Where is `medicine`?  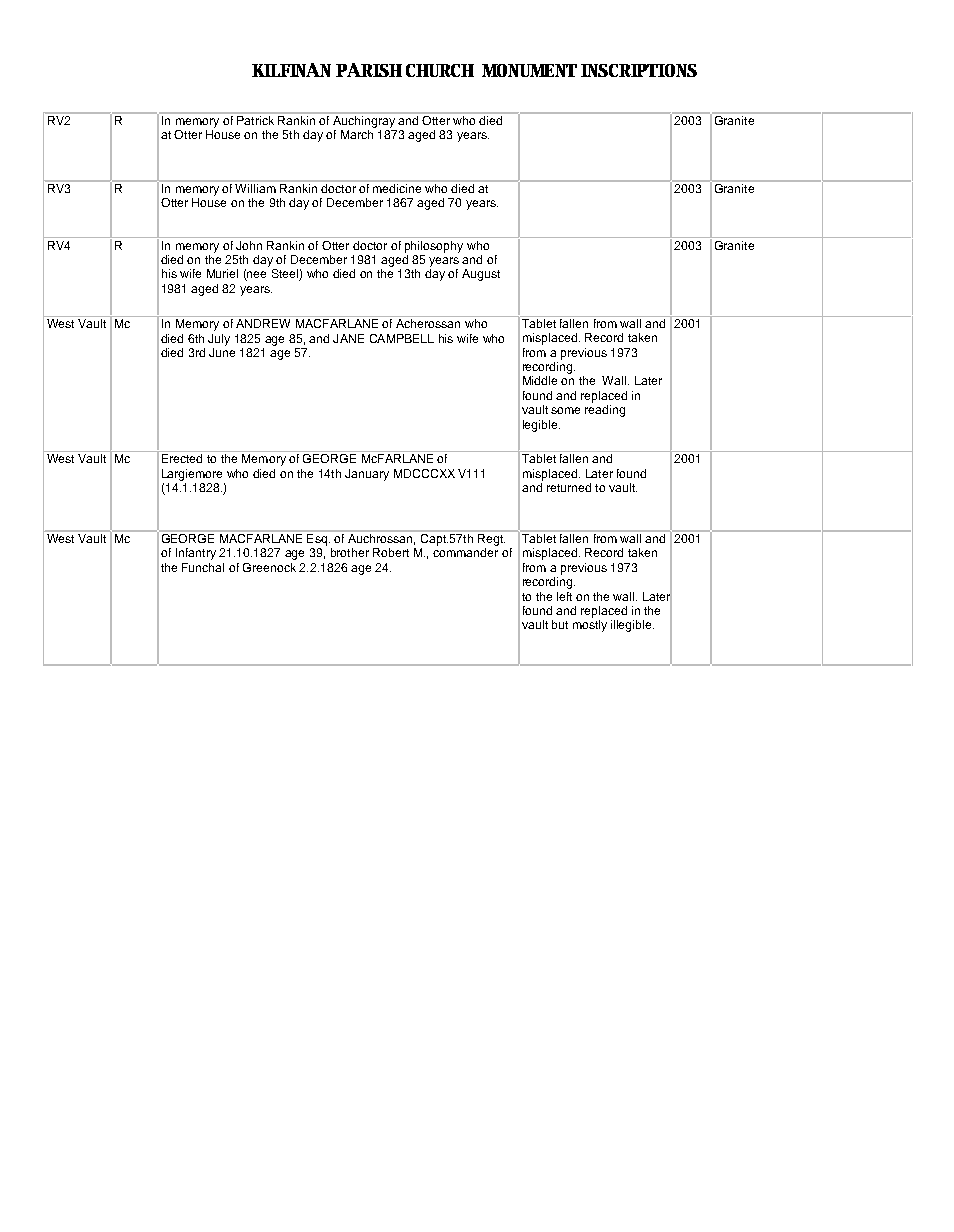
medicine is located at coordinates (397, 187).
